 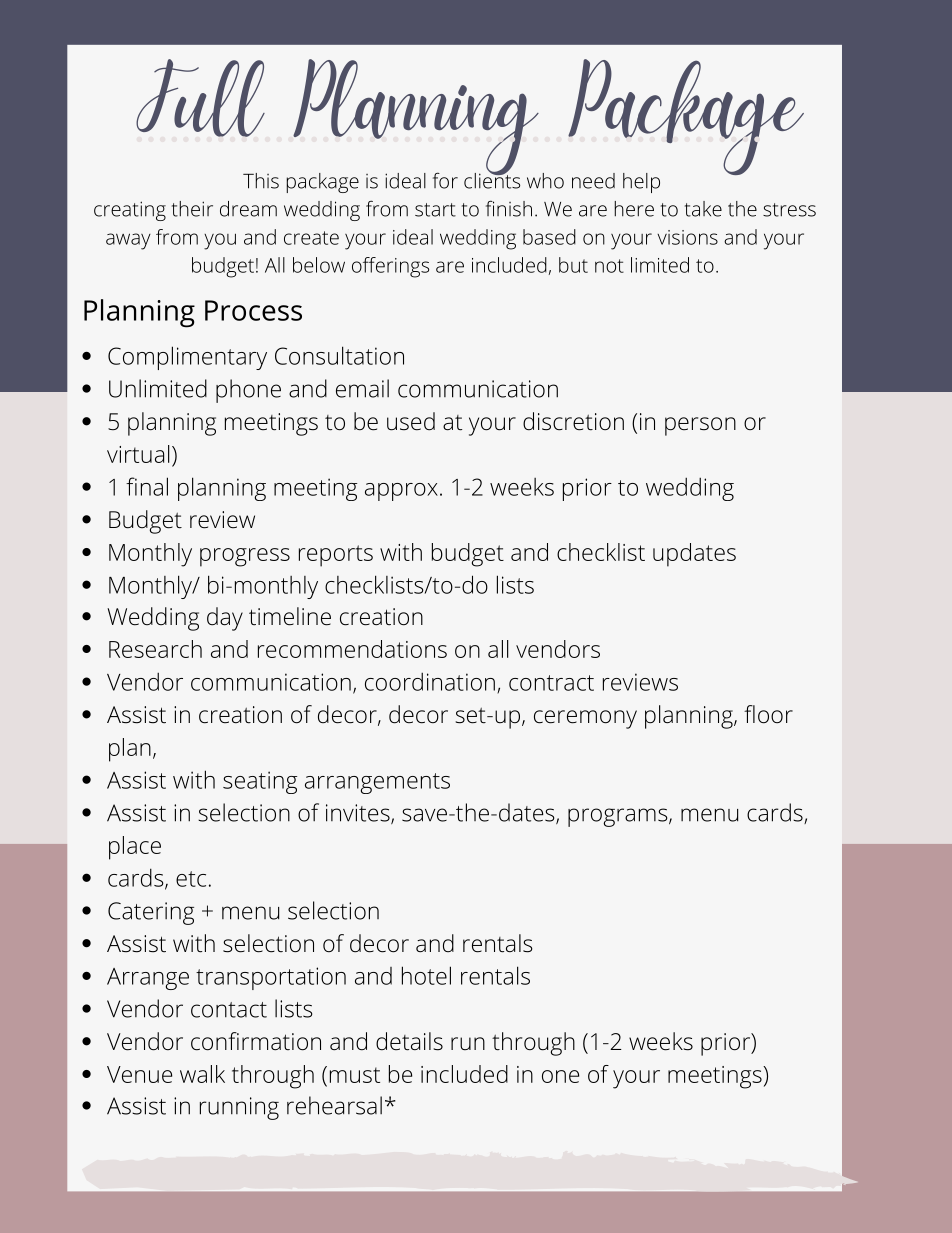 I want to click on coordination, so click(x=430, y=681).
